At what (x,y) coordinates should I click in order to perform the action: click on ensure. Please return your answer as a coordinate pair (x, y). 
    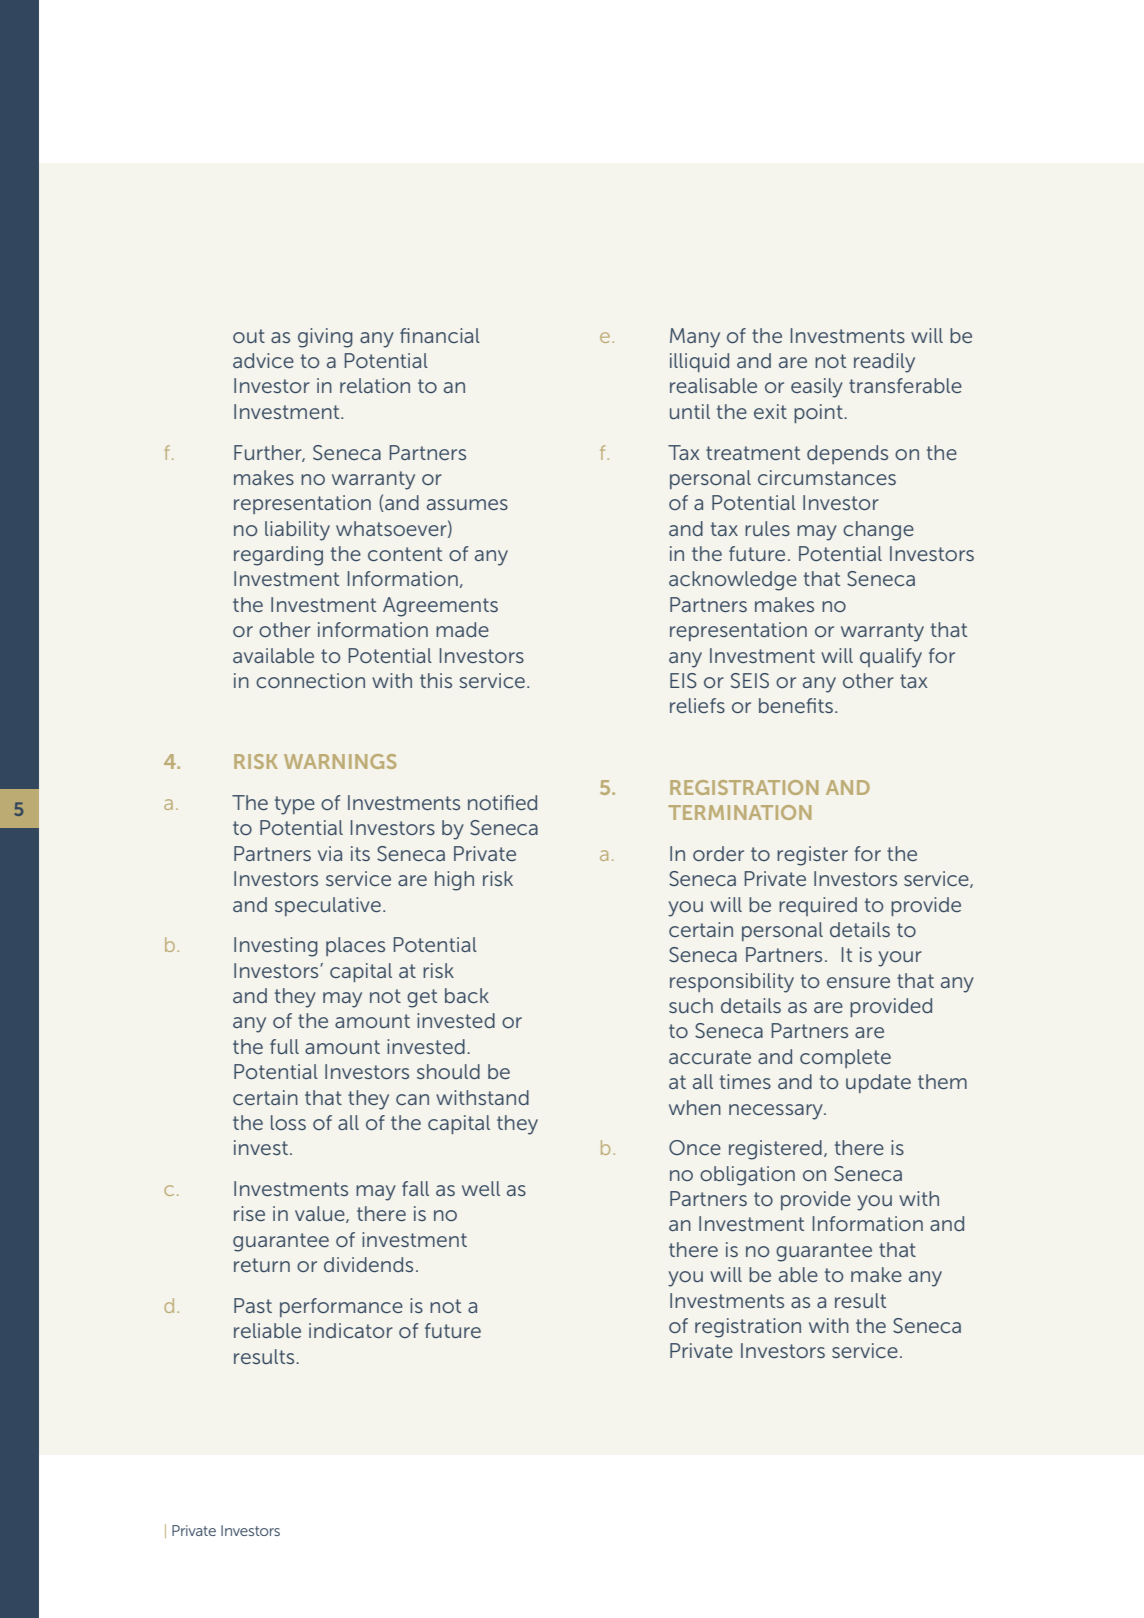
    Looking at the image, I should click on (858, 982).
